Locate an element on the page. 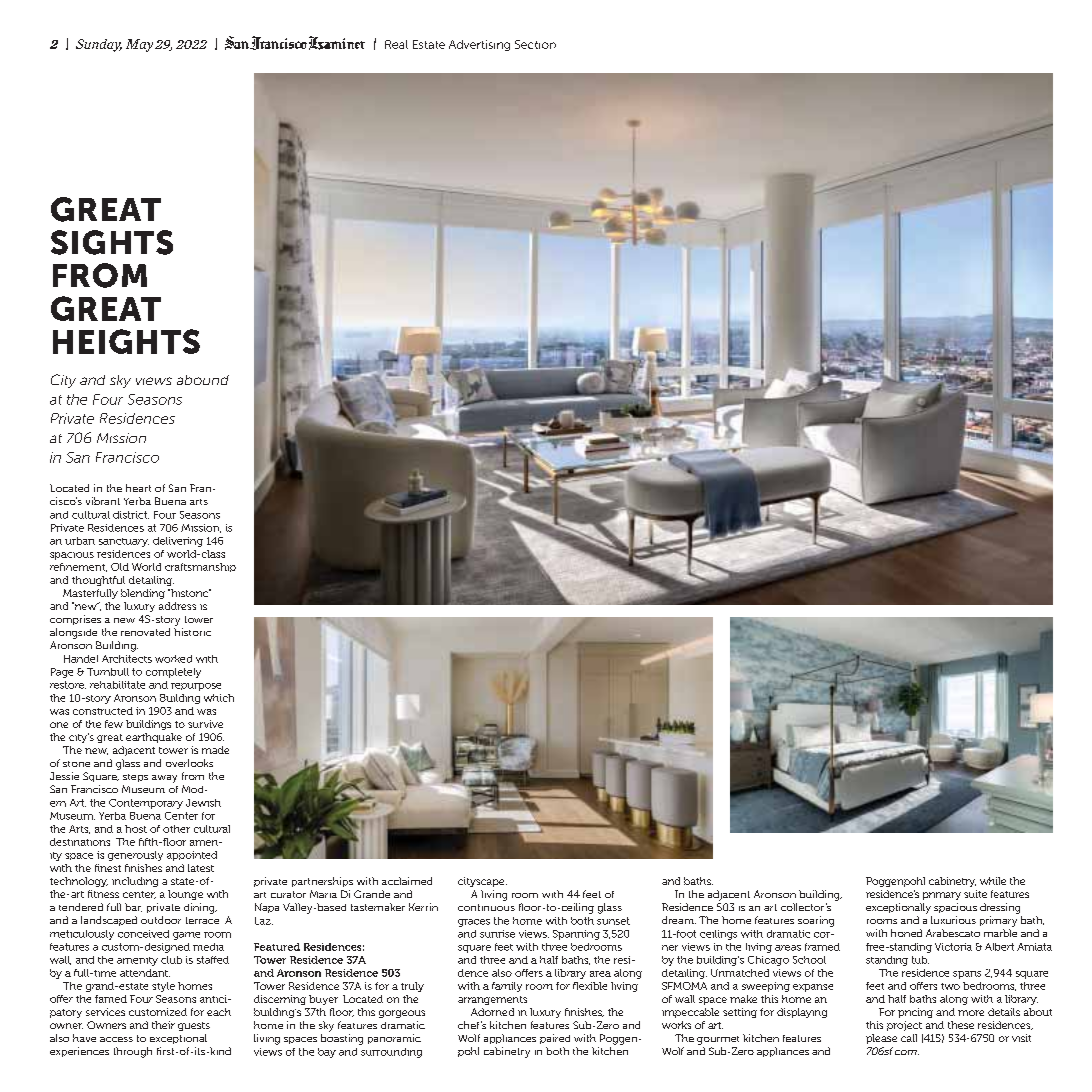  while is located at coordinates (993, 881).
